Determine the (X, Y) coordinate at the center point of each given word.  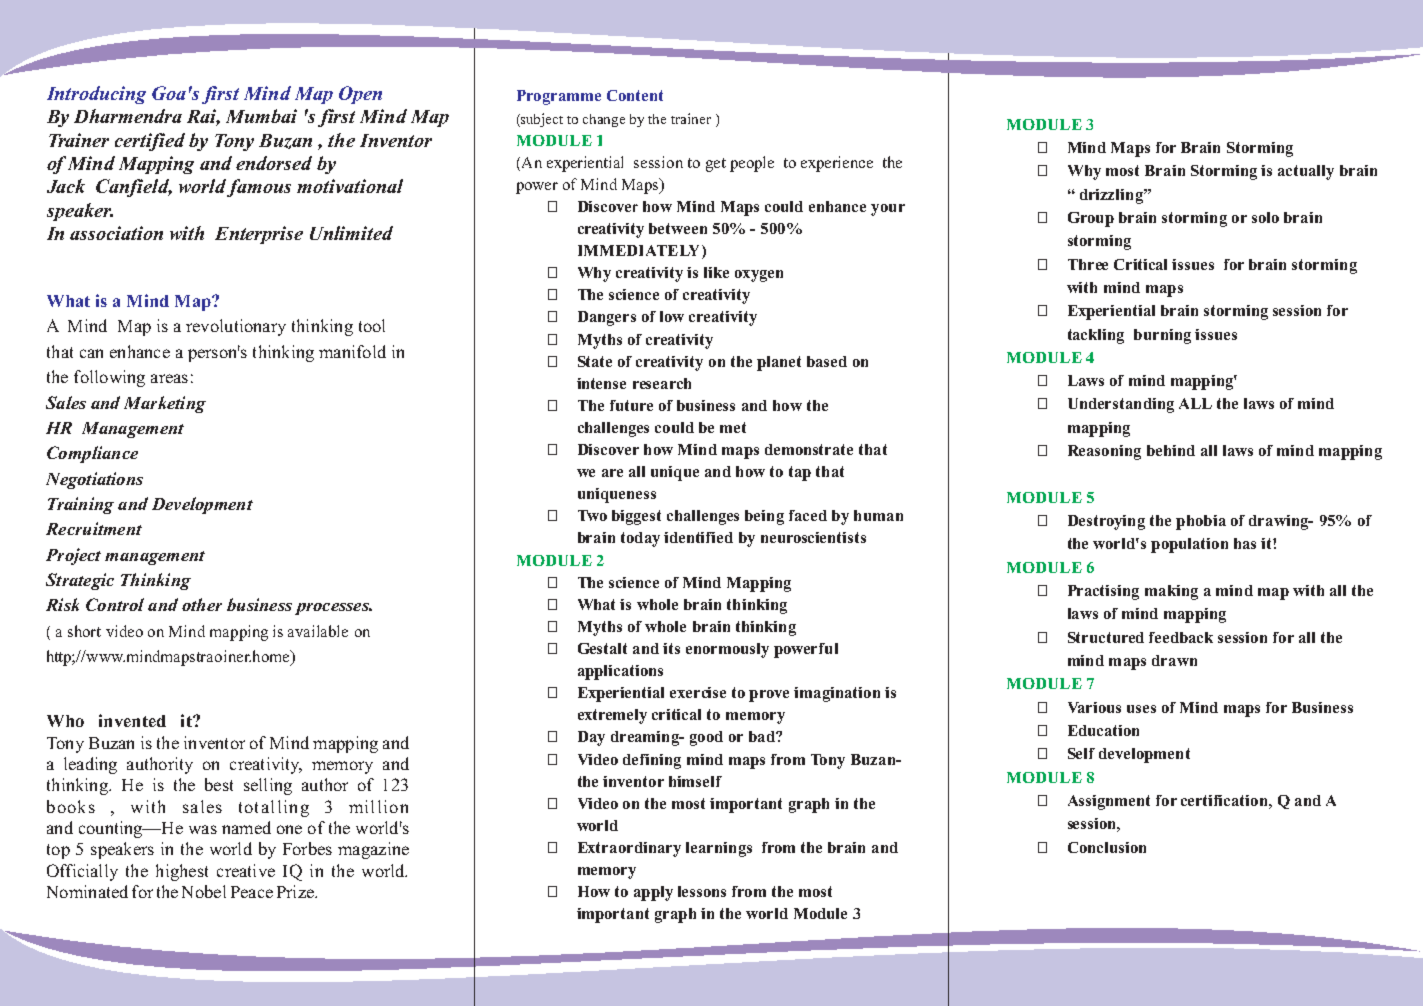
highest (182, 872)
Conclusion (1107, 847)
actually (1306, 172)
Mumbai (261, 116)
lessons (702, 891)
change (604, 120)
